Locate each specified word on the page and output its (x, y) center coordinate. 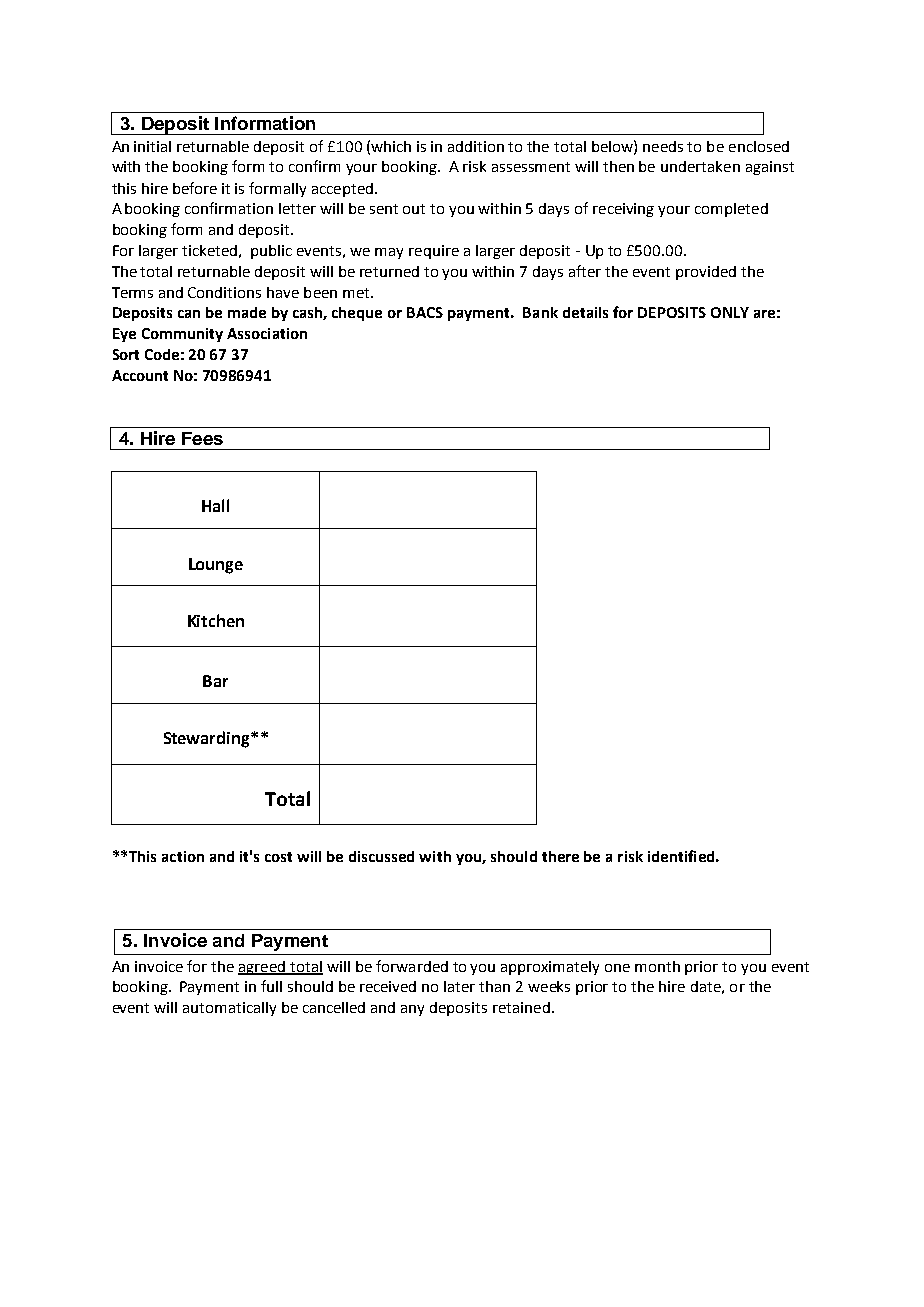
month (657, 966)
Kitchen (216, 620)
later (459, 986)
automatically (229, 1009)
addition (476, 146)
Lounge (216, 566)
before (195, 188)
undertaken (700, 166)
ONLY (730, 312)
